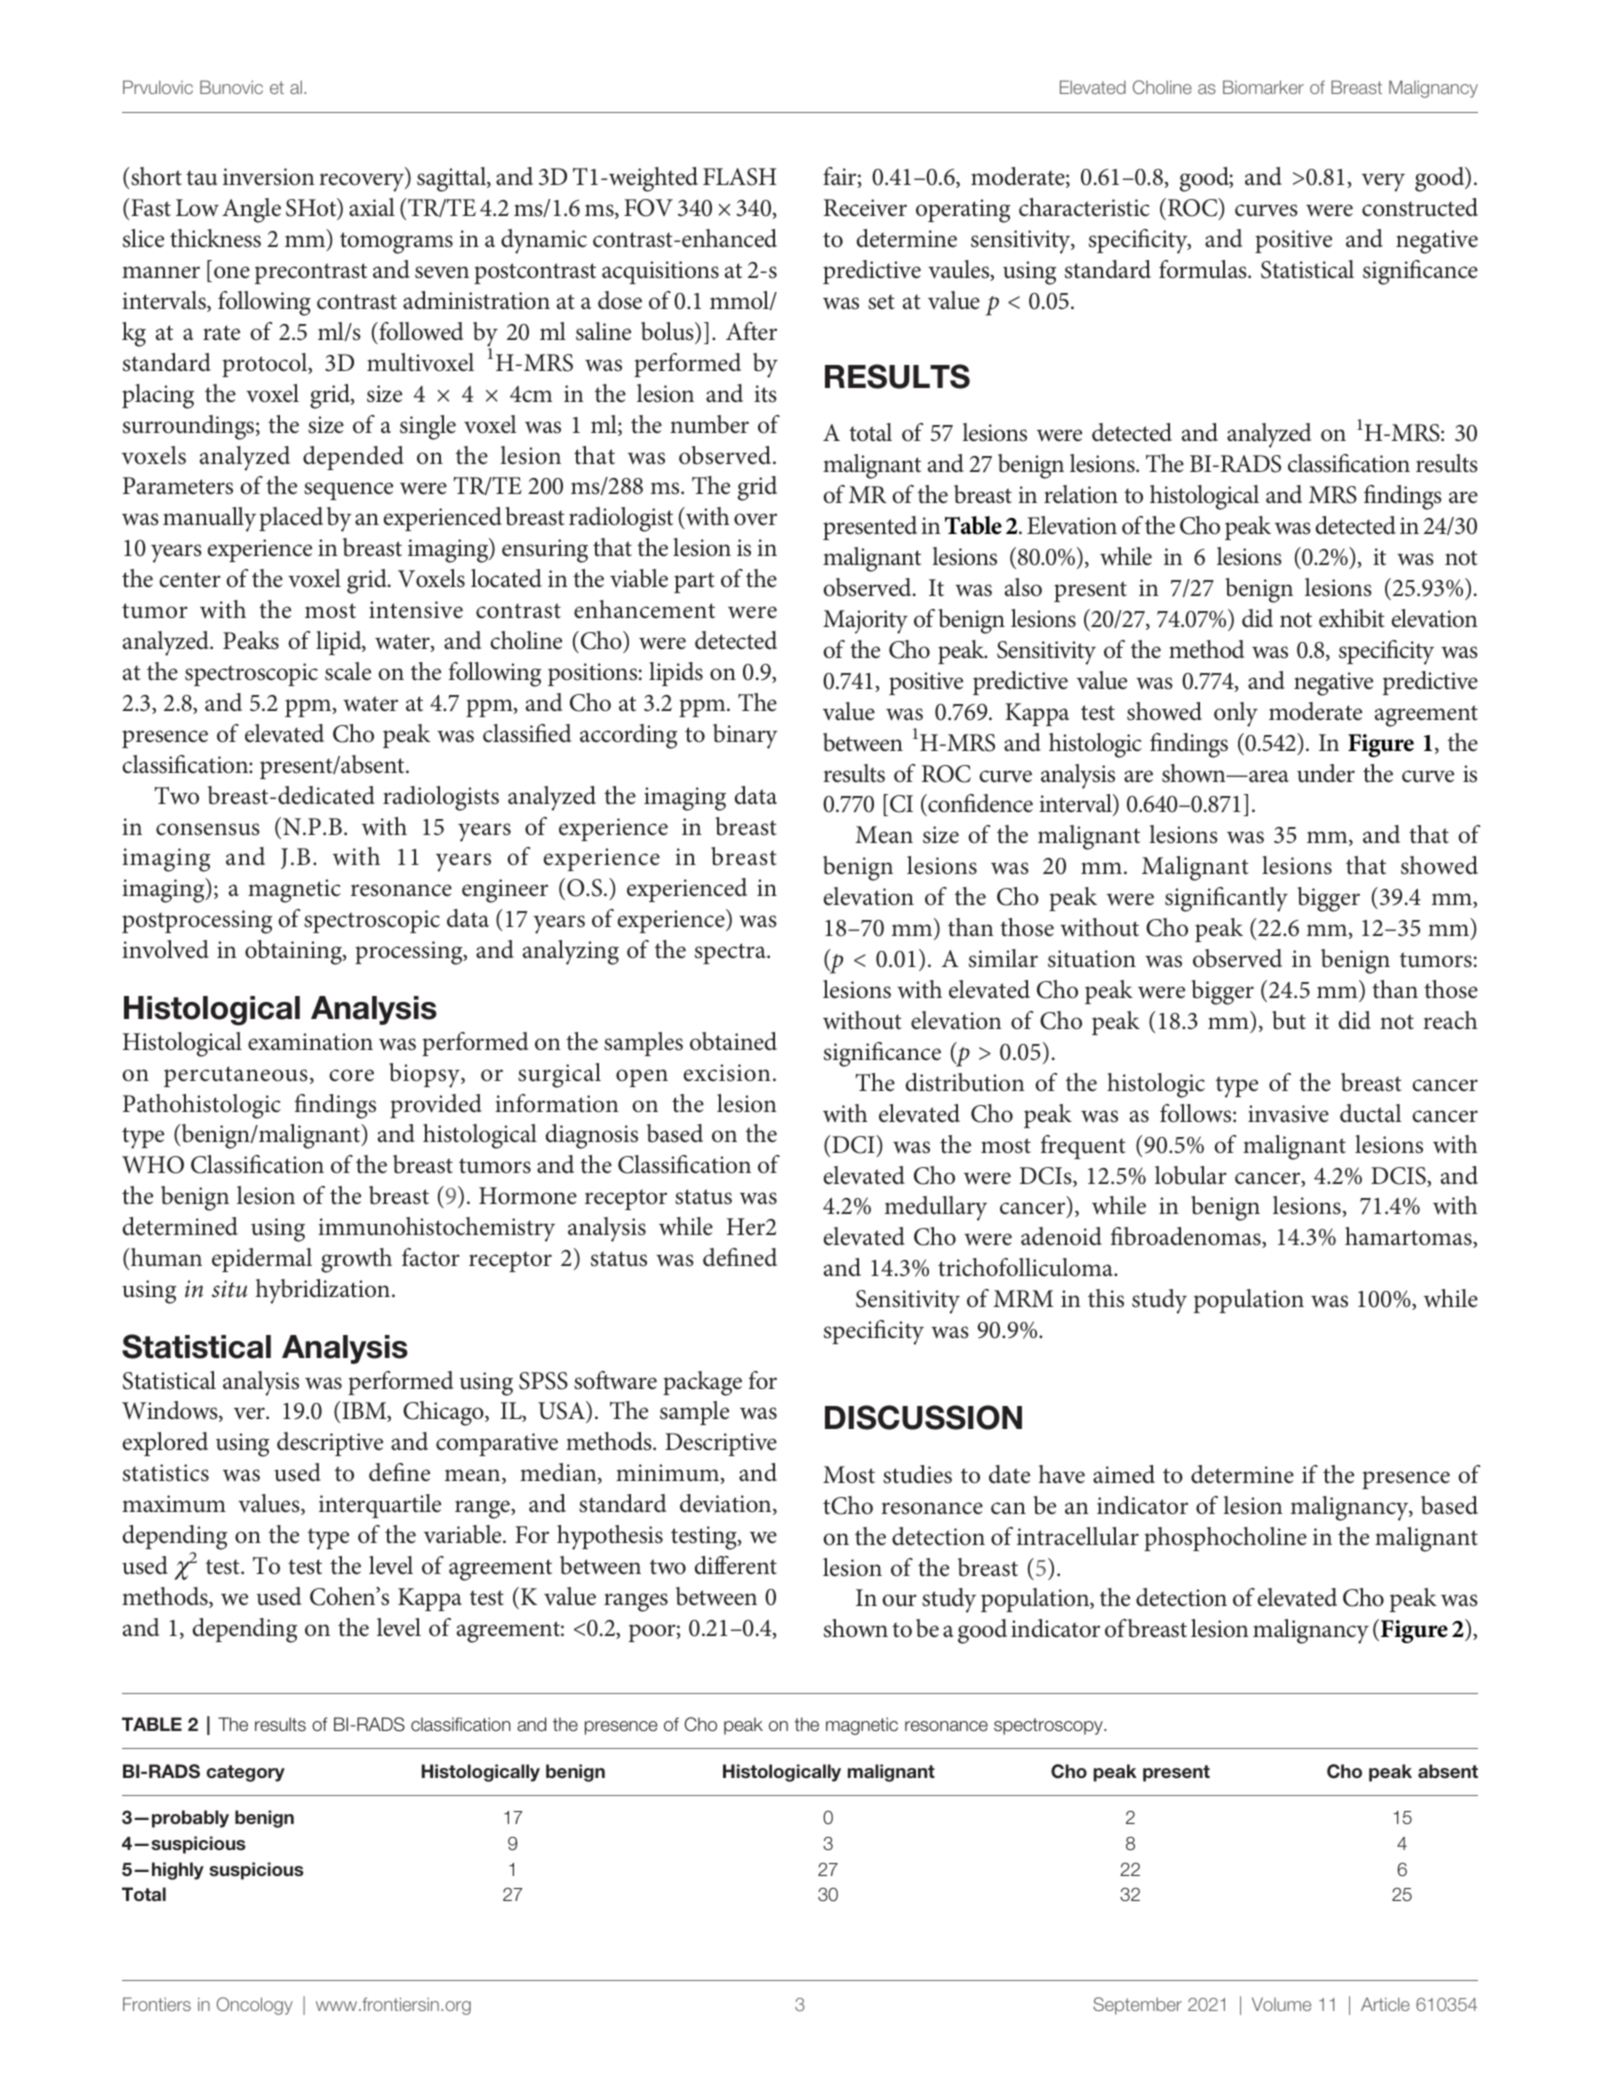  Describe the element at coordinates (348, 671) in the screenshot. I see `scale` at that location.
